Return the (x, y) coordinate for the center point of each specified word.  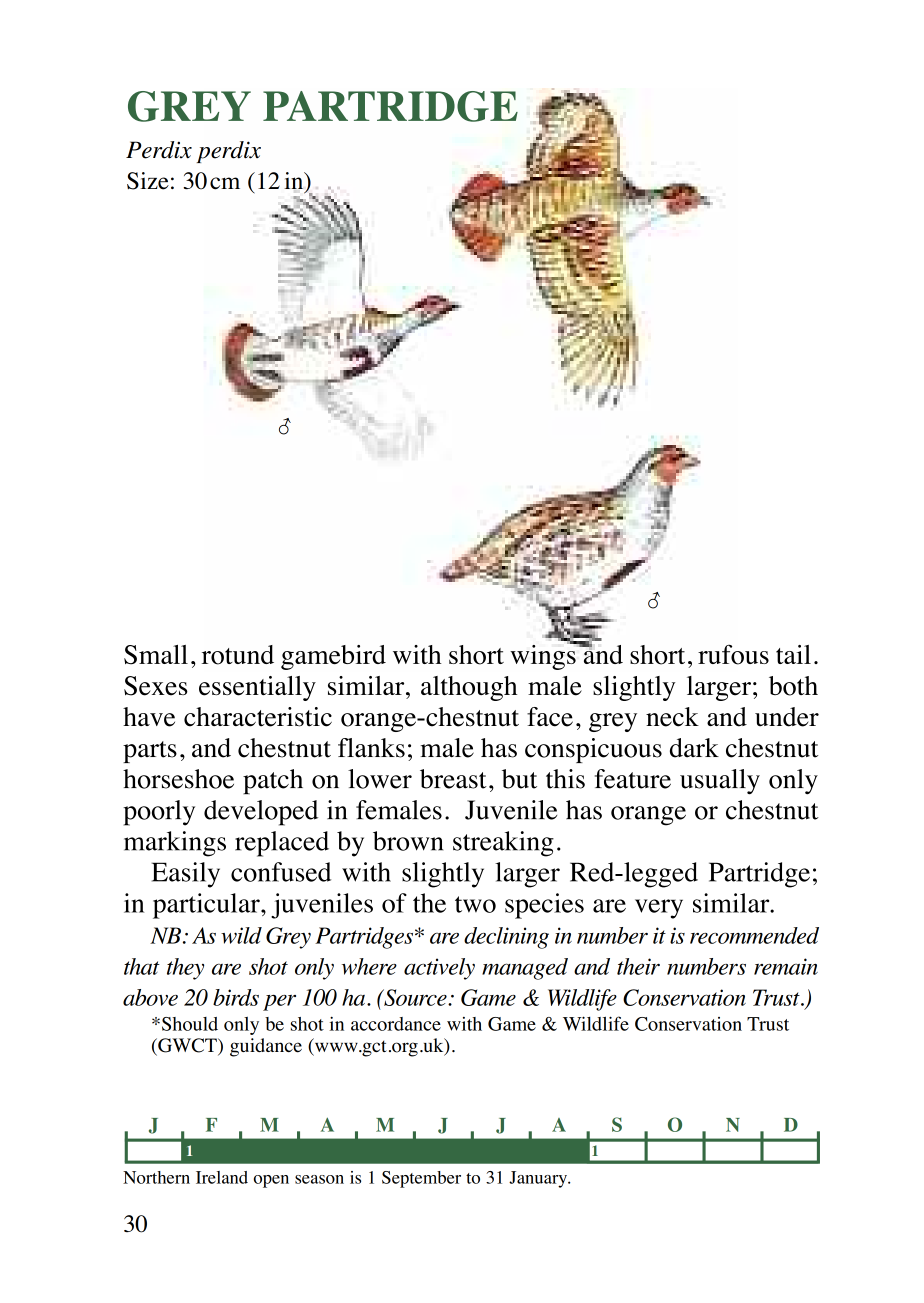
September (421, 1179)
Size (148, 181)
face (550, 717)
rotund (238, 655)
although (469, 688)
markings (175, 844)
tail (793, 654)
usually (720, 782)
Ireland (222, 1177)
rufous (733, 655)
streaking (503, 844)
